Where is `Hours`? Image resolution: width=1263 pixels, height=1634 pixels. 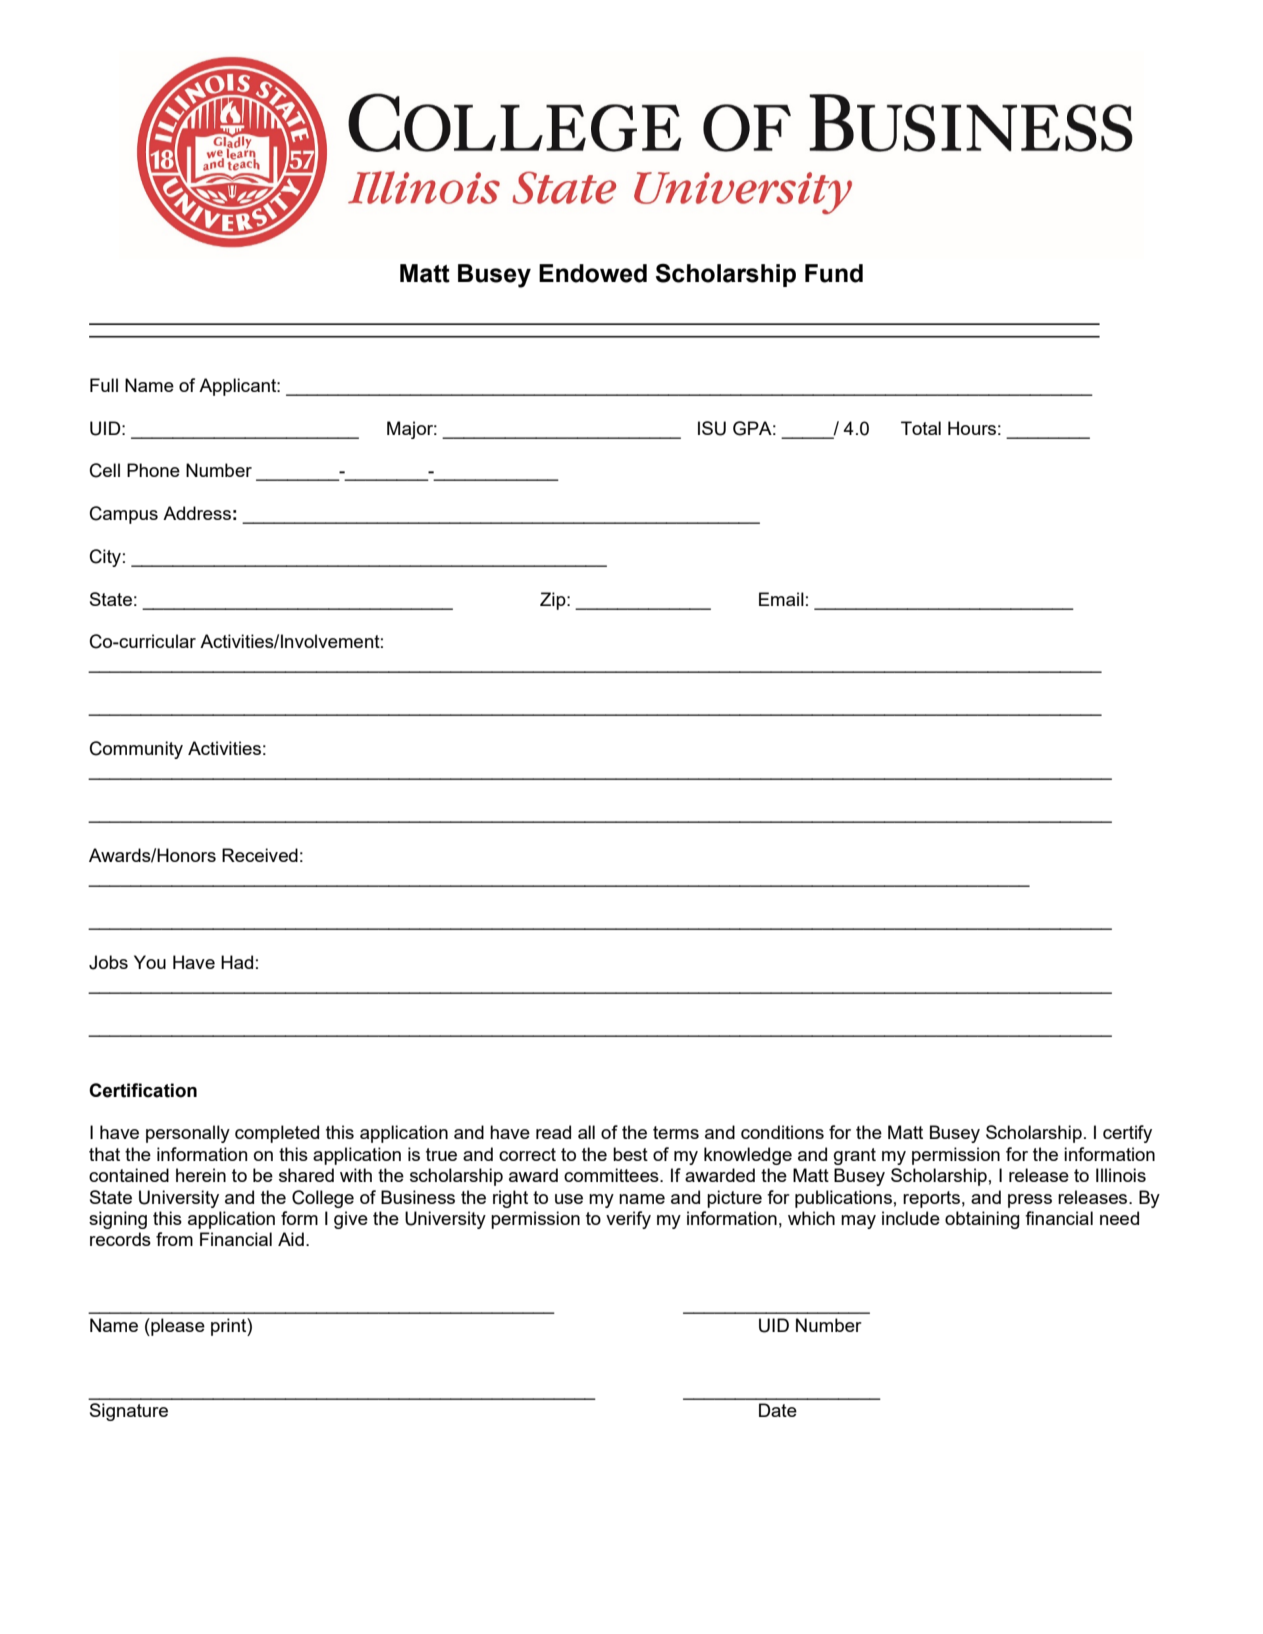 Hours is located at coordinates (972, 428).
